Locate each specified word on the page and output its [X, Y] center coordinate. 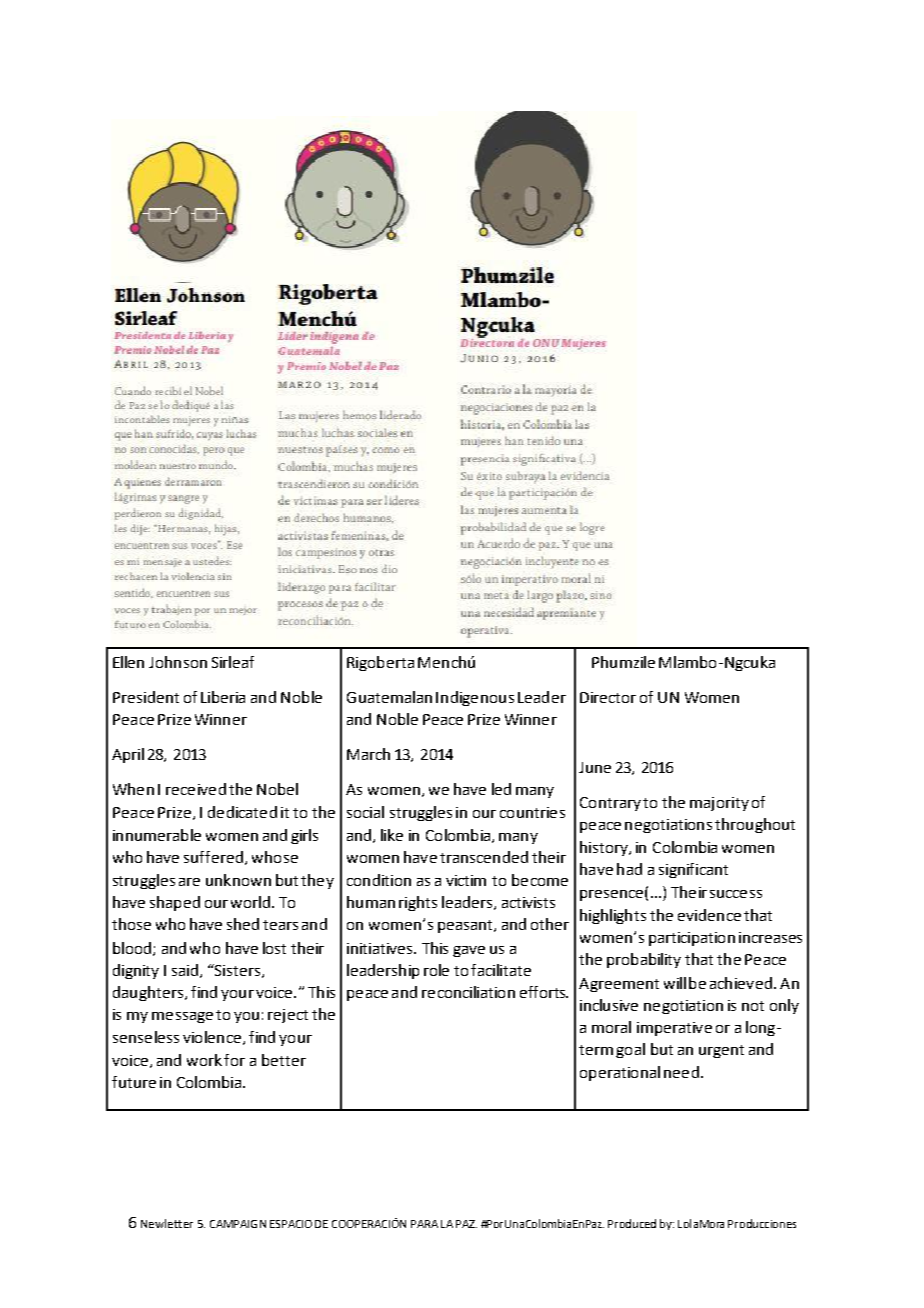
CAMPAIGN [238, 1224]
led [501, 789]
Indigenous [475, 698]
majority [719, 804]
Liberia [223, 697]
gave [469, 951]
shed [243, 924]
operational [620, 1073]
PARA [424, 1224]
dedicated [242, 812]
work [204, 1060]
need [681, 1072]
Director [608, 697]
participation [692, 939]
